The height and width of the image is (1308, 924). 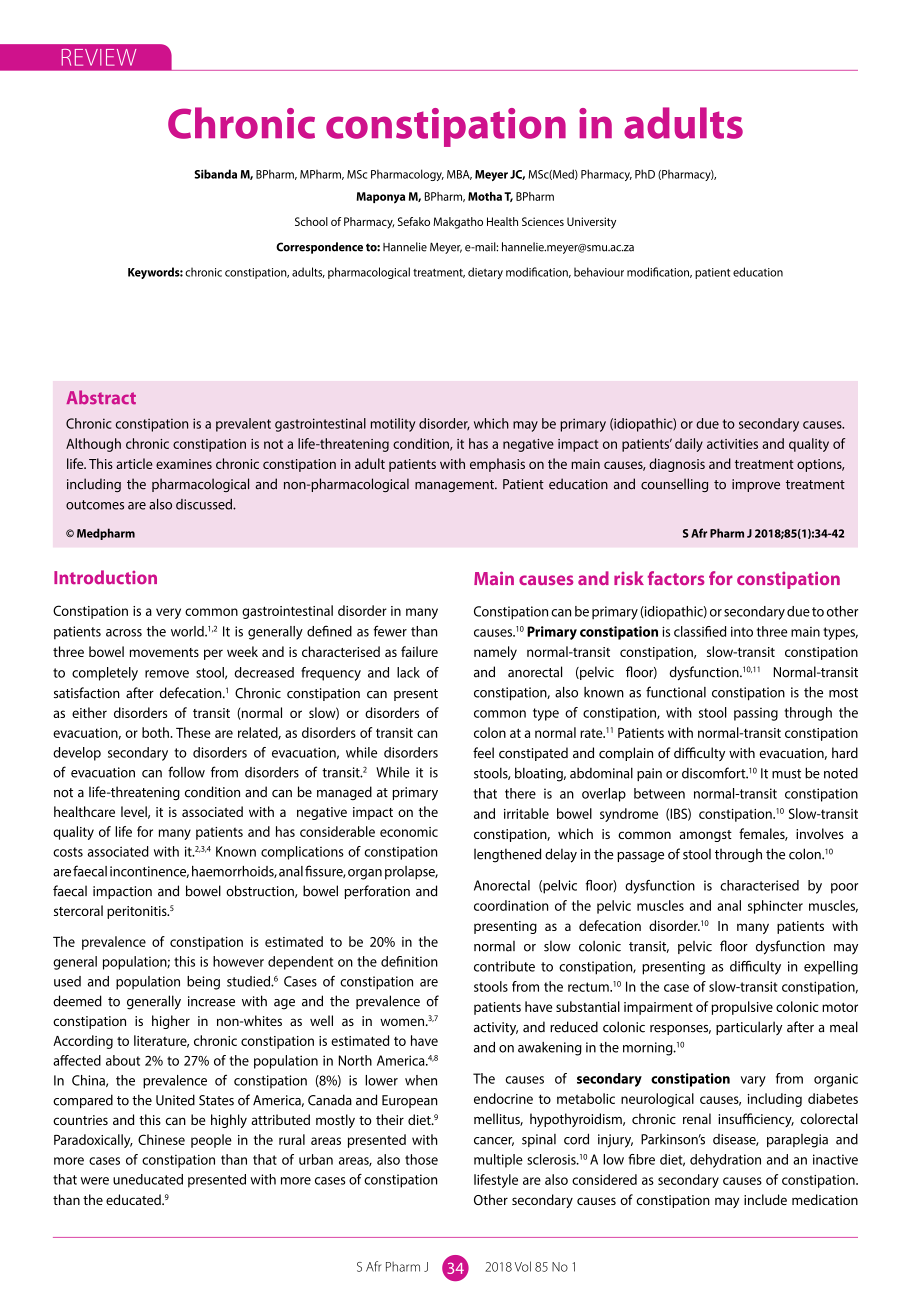 I want to click on University, so click(x=591, y=223).
